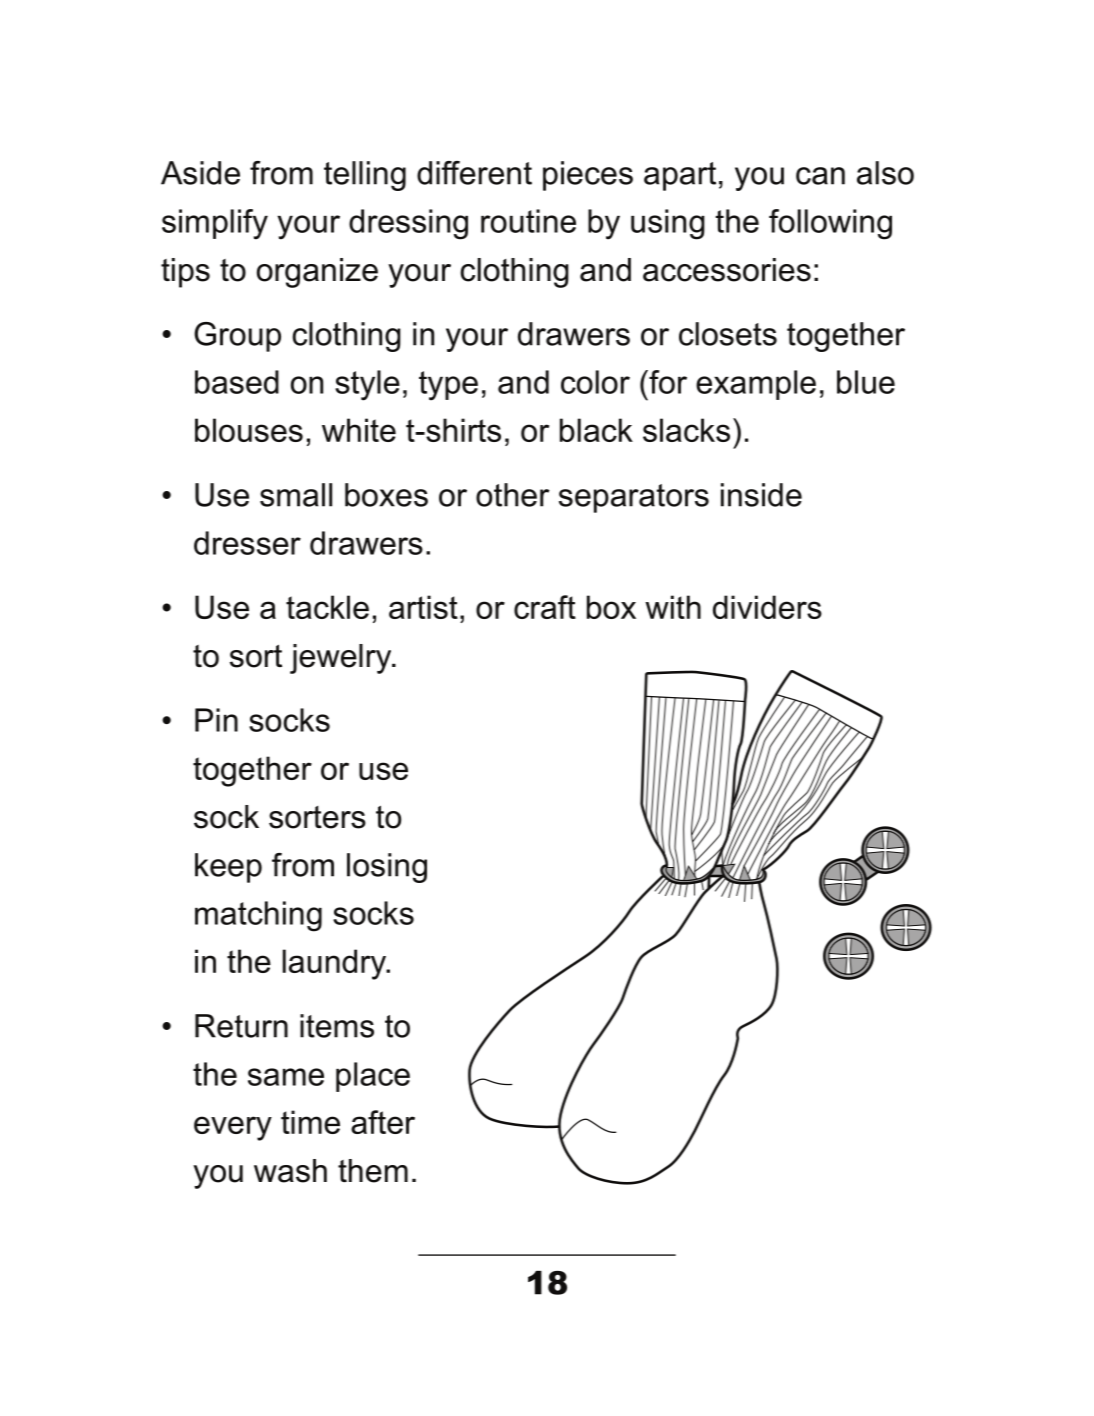 The height and width of the image is (1416, 1094). I want to click on simplify, so click(215, 224).
